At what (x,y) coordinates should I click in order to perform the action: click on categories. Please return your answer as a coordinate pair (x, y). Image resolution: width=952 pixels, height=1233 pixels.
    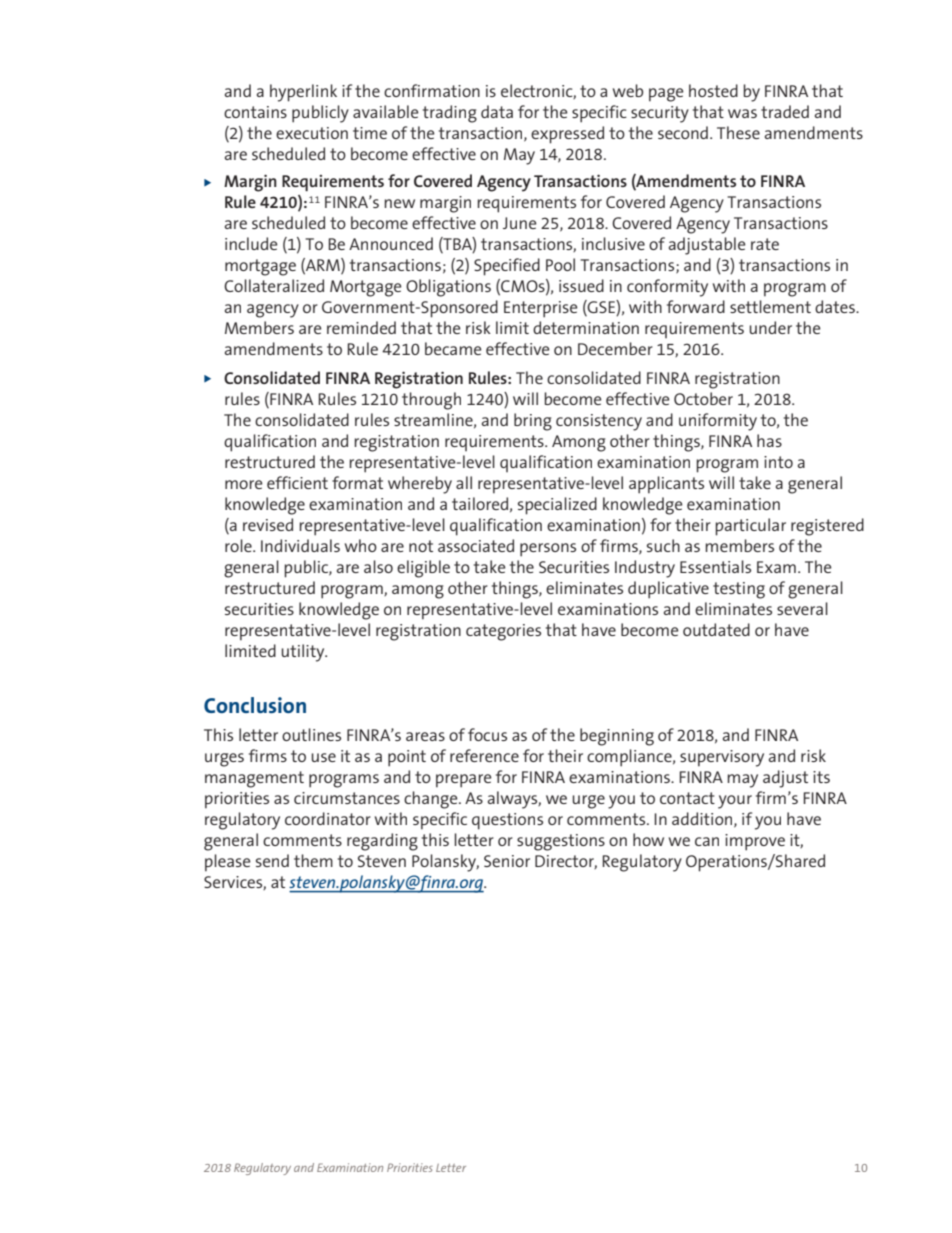
    Looking at the image, I should click on (503, 632).
